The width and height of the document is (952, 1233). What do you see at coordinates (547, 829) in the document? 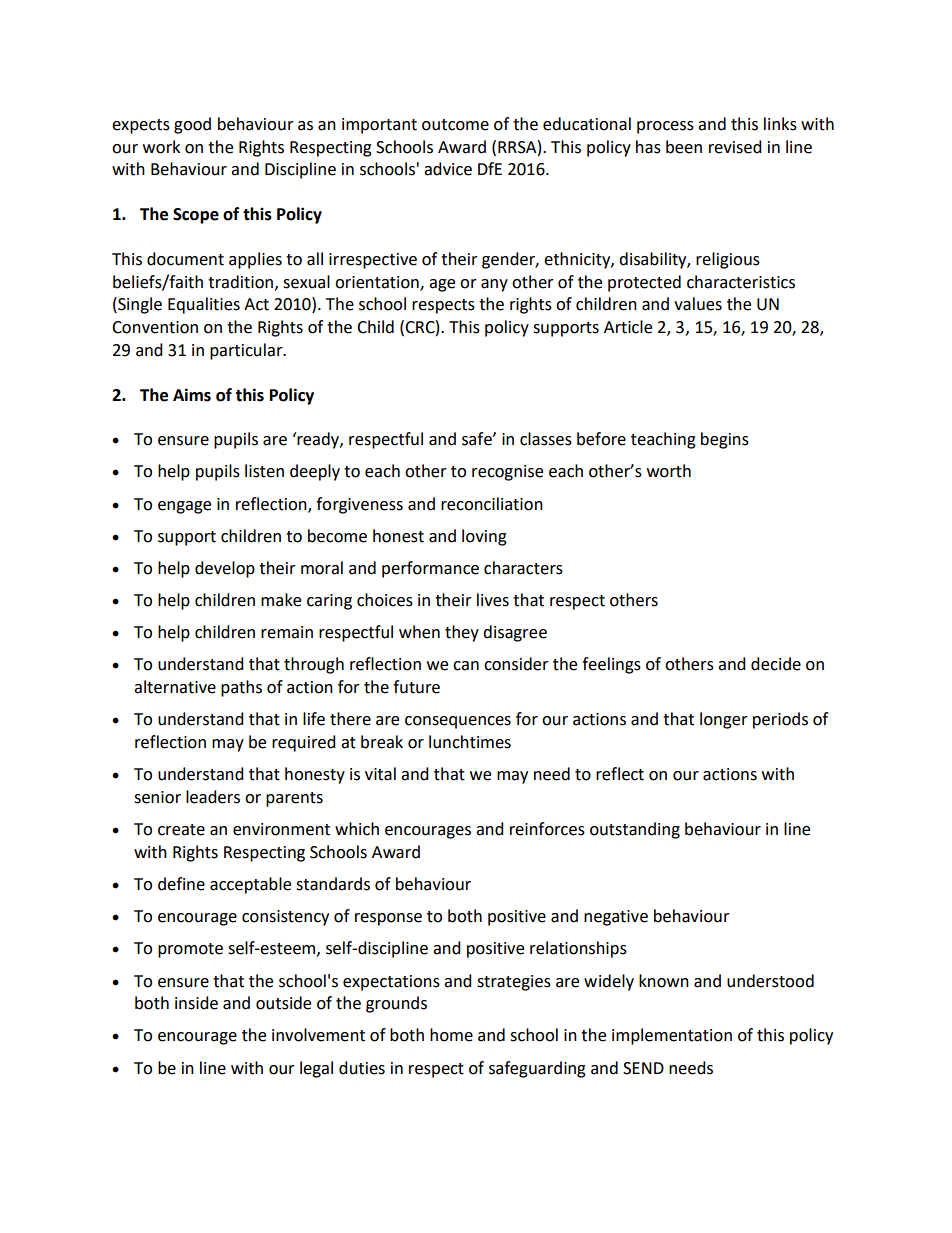
I see `reinforces` at bounding box center [547, 829].
